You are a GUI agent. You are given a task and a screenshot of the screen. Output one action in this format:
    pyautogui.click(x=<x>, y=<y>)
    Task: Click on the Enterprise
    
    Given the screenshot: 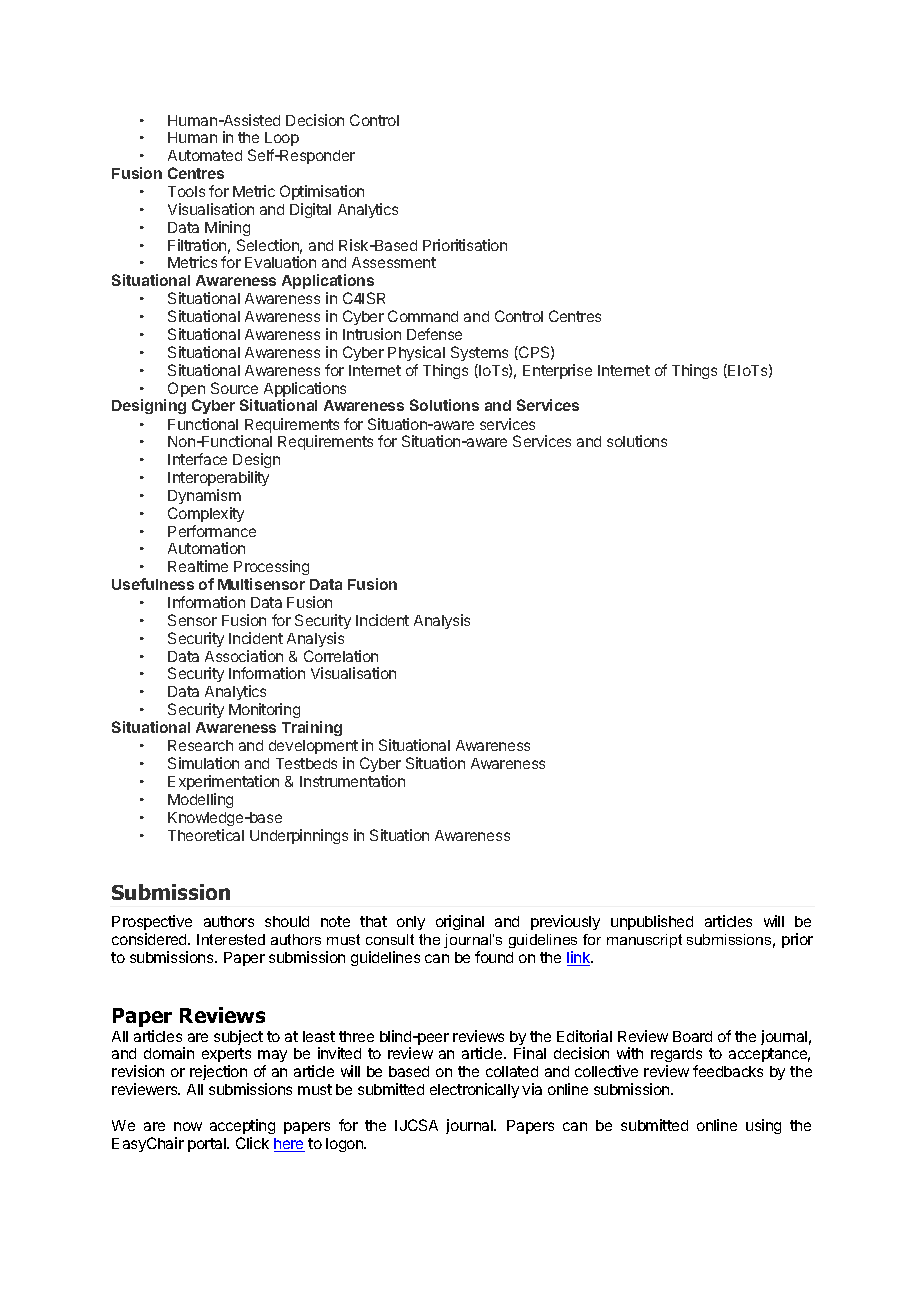 What is the action you would take?
    pyautogui.click(x=557, y=371)
